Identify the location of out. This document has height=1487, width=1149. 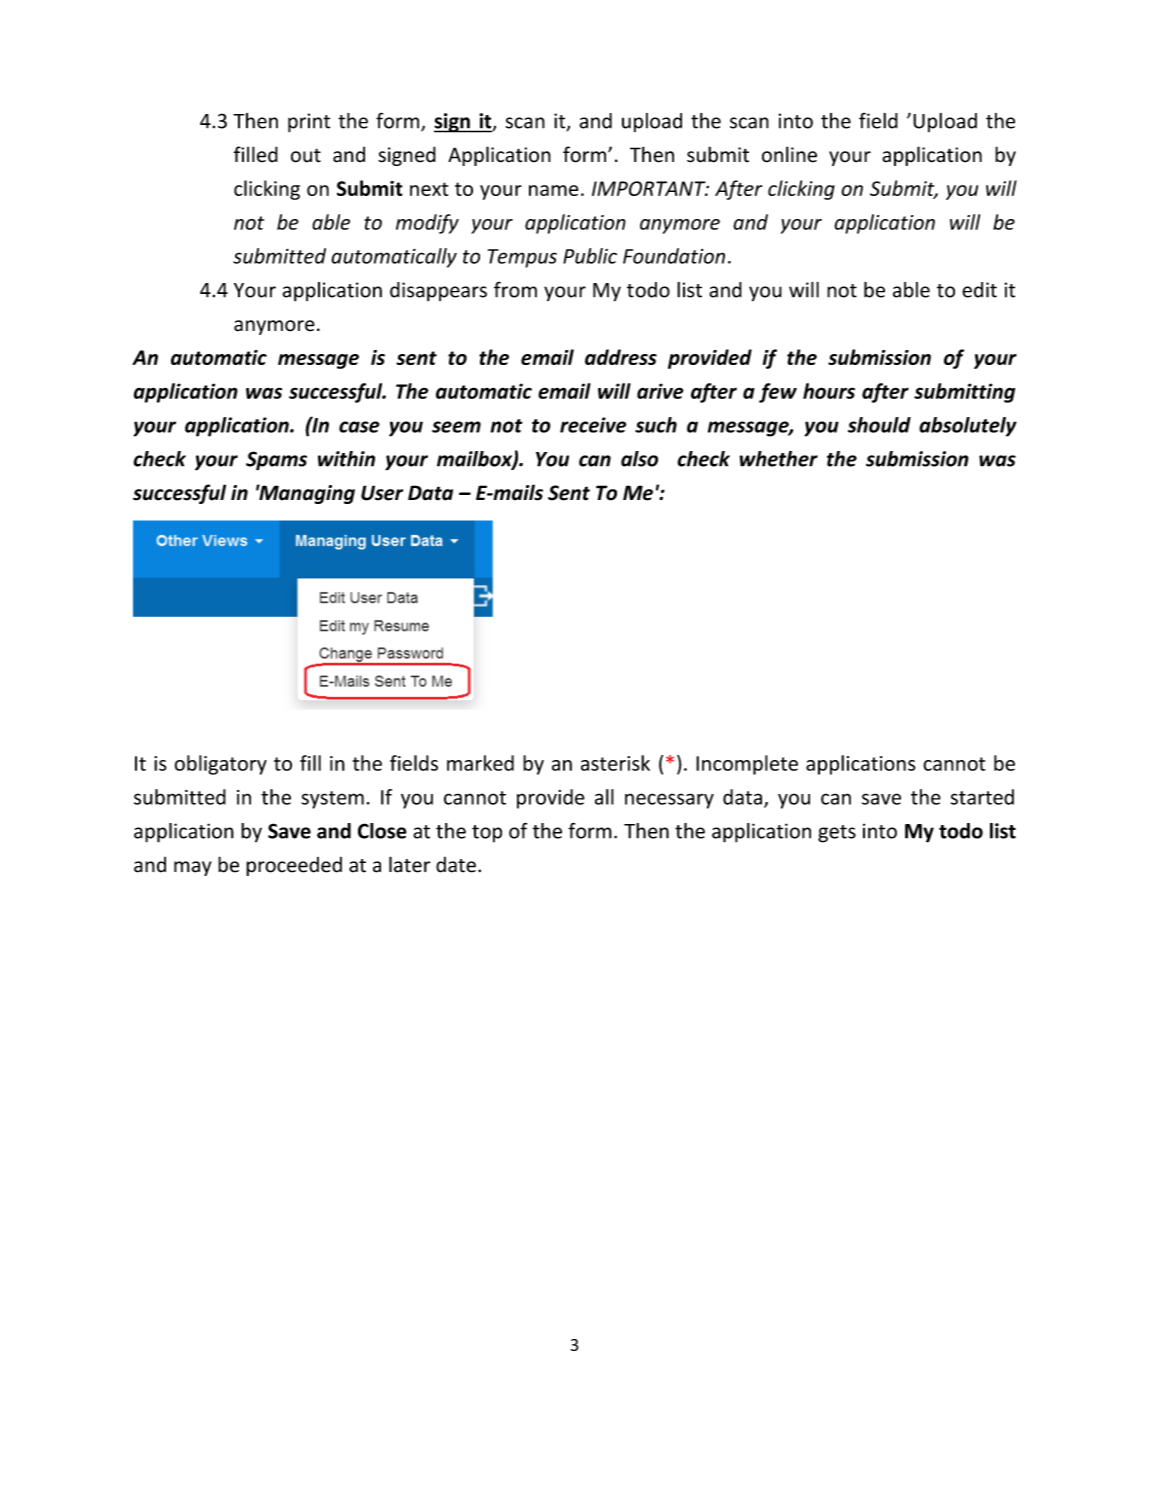
(306, 155).
